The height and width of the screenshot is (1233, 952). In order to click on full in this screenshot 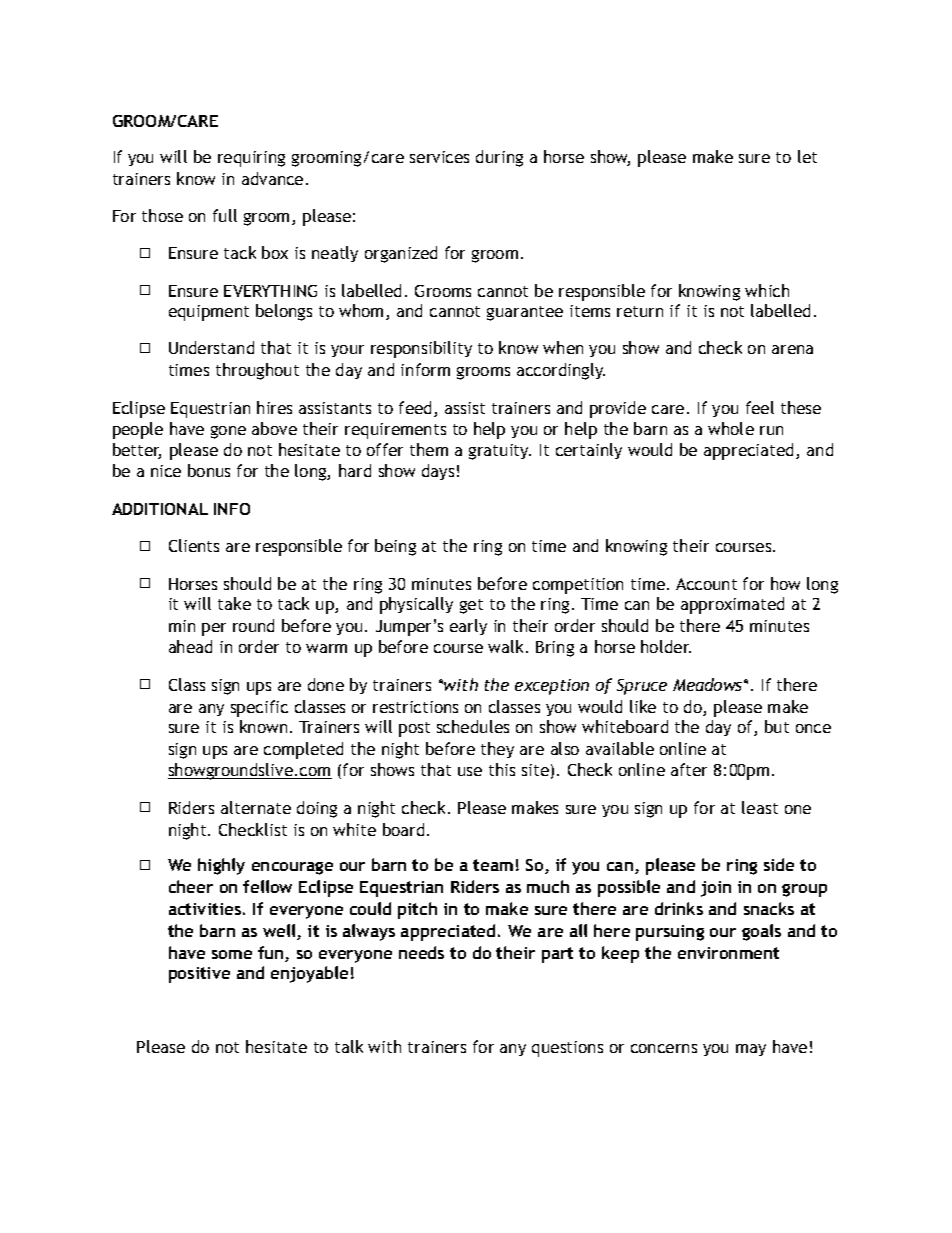, I will do `click(225, 215)`.
